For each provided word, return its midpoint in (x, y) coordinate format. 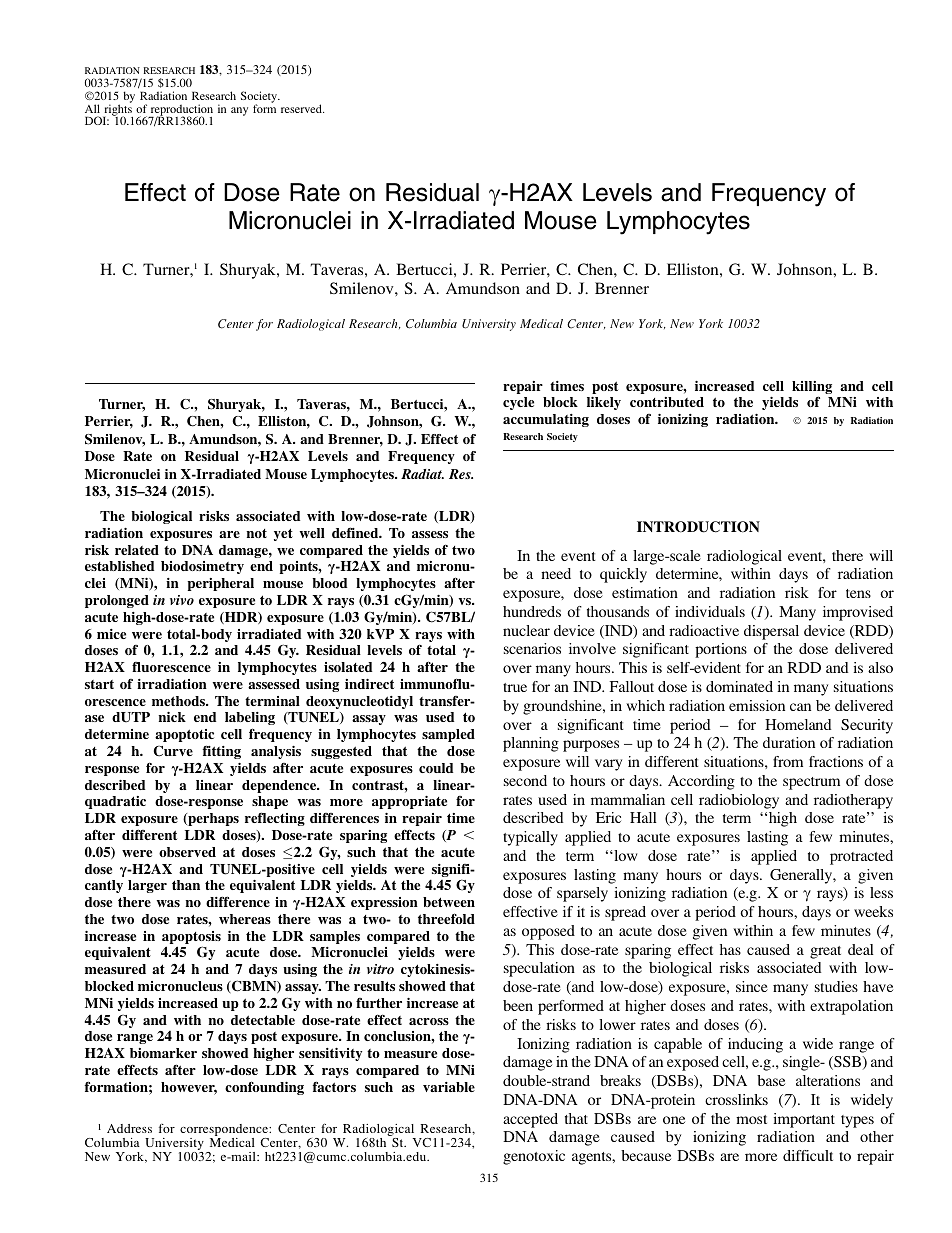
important (804, 1120)
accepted (530, 1120)
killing (812, 389)
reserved (302, 108)
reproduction (181, 111)
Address (129, 1128)
